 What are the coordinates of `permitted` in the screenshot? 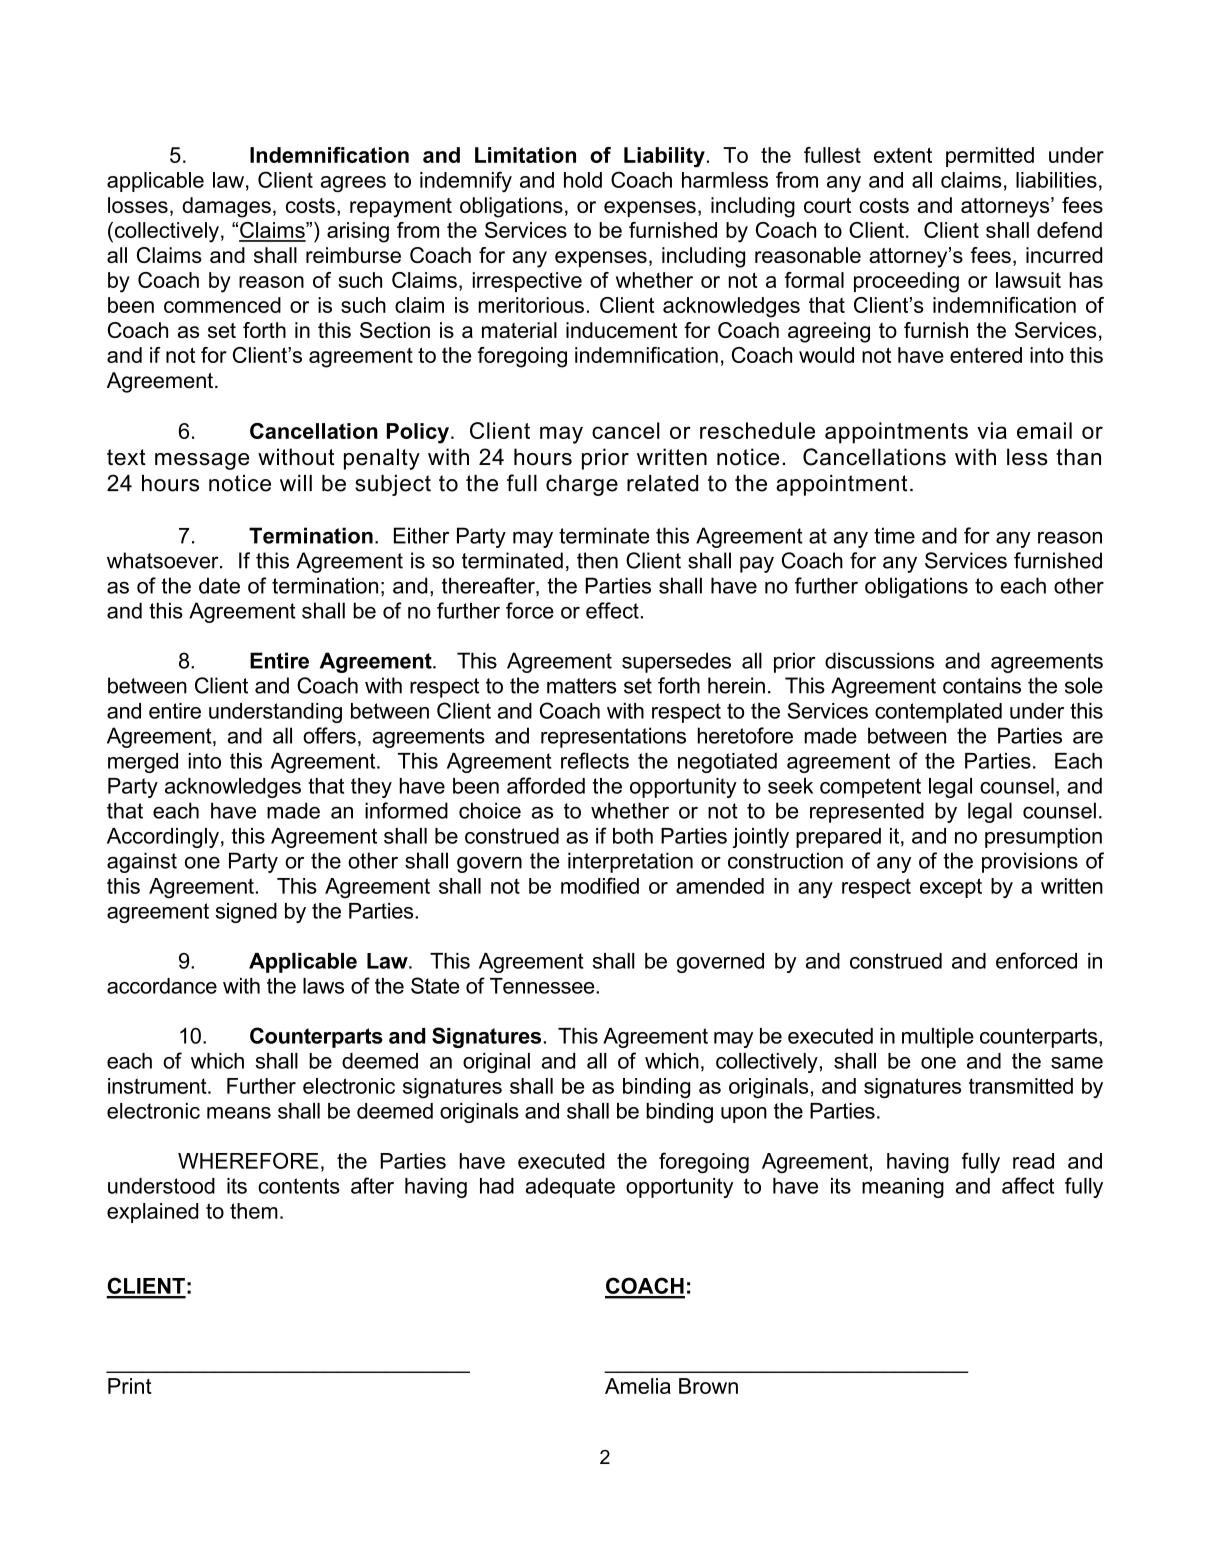 It's located at (990, 157).
